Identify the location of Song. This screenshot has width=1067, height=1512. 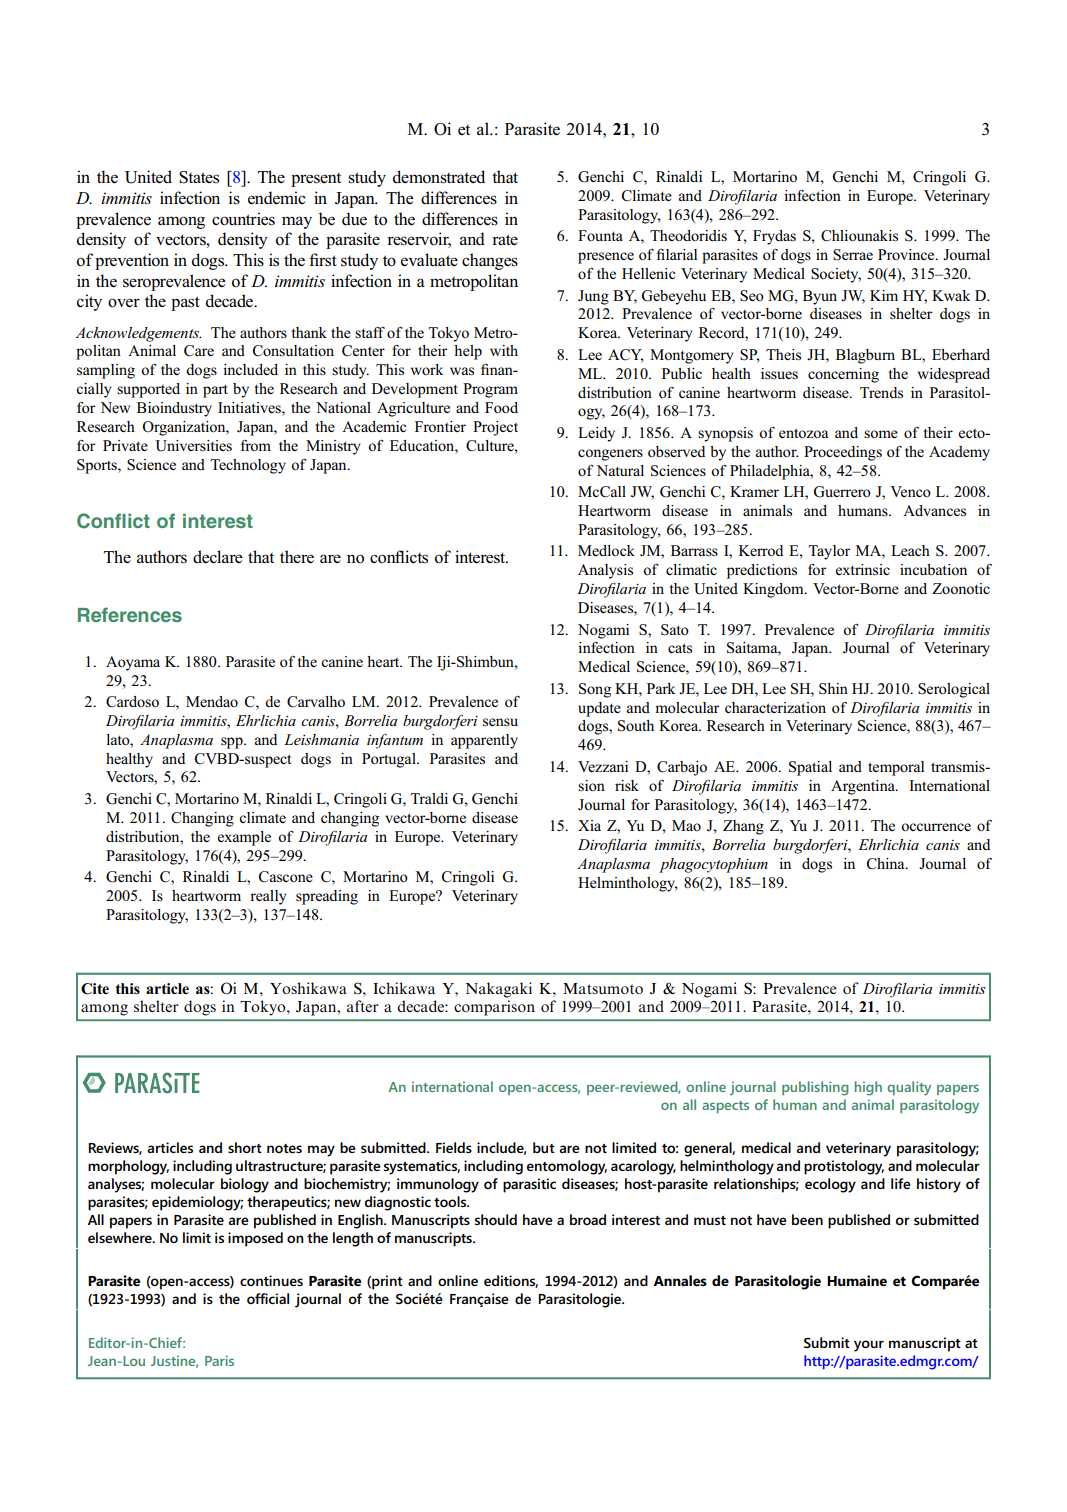
(595, 690).
